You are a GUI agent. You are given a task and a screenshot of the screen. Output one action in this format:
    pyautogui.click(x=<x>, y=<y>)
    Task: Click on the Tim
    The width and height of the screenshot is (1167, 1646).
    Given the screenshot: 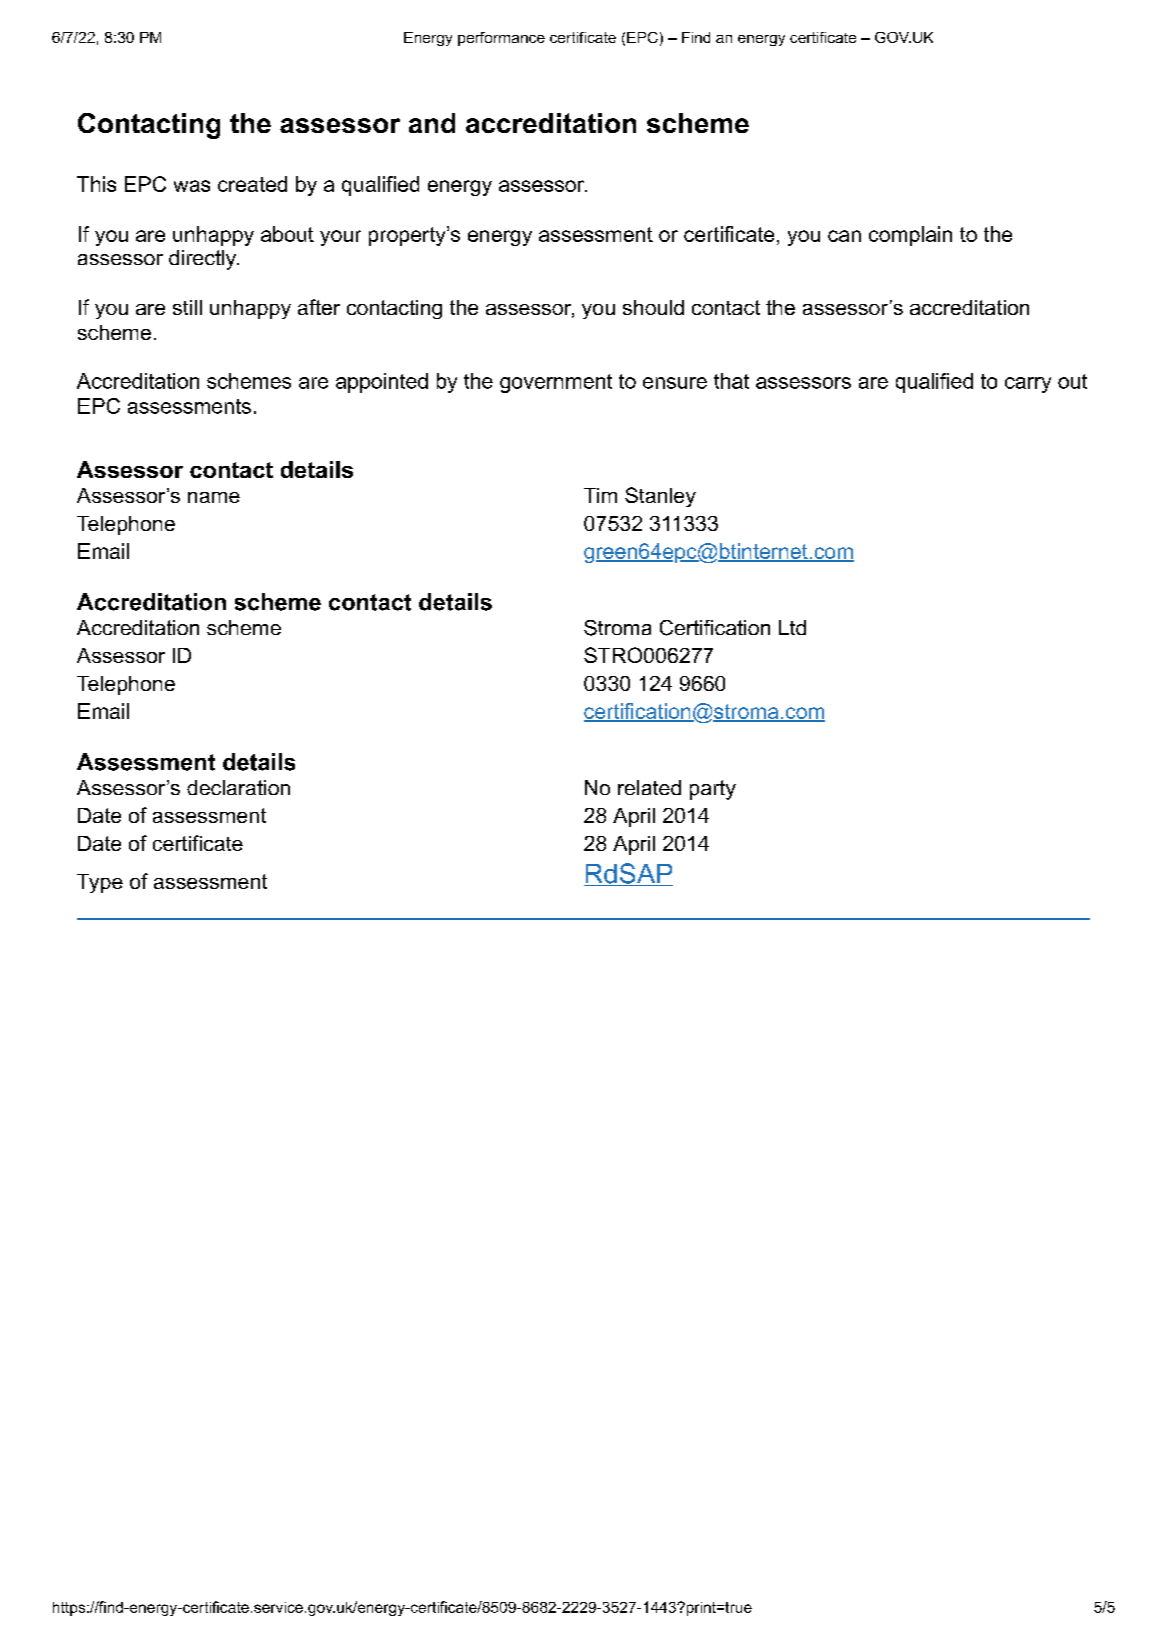 What is the action you would take?
    pyautogui.click(x=600, y=495)
